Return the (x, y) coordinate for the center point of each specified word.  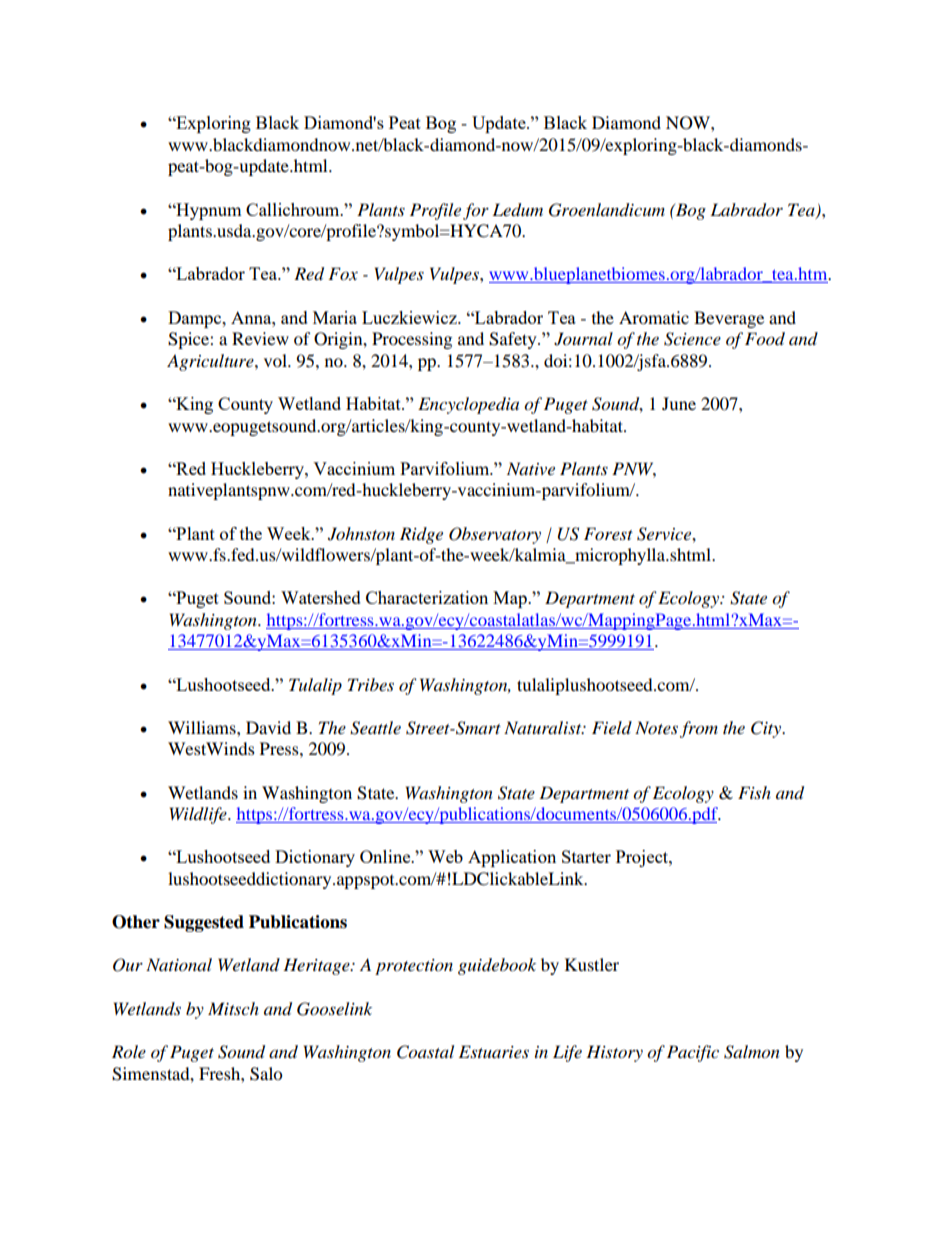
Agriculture (211, 362)
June (679, 403)
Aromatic (654, 317)
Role (129, 1052)
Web (445, 856)
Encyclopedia (468, 405)
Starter (586, 856)
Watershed (321, 597)
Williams (203, 727)
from (699, 729)
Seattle (375, 728)
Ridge (421, 535)
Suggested (204, 923)
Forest (608, 533)
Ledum (517, 210)
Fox (343, 273)
